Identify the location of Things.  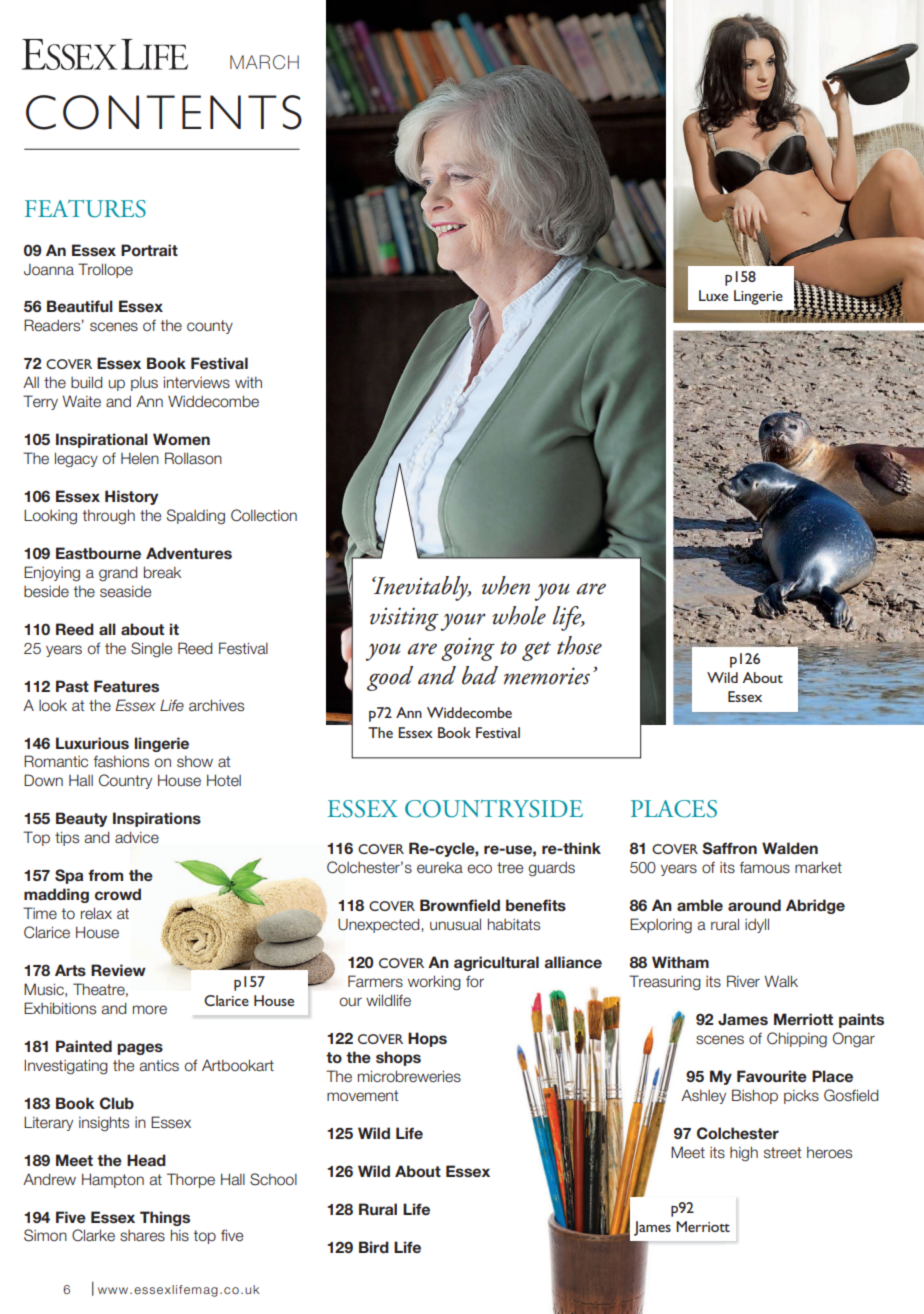
(165, 1218).
